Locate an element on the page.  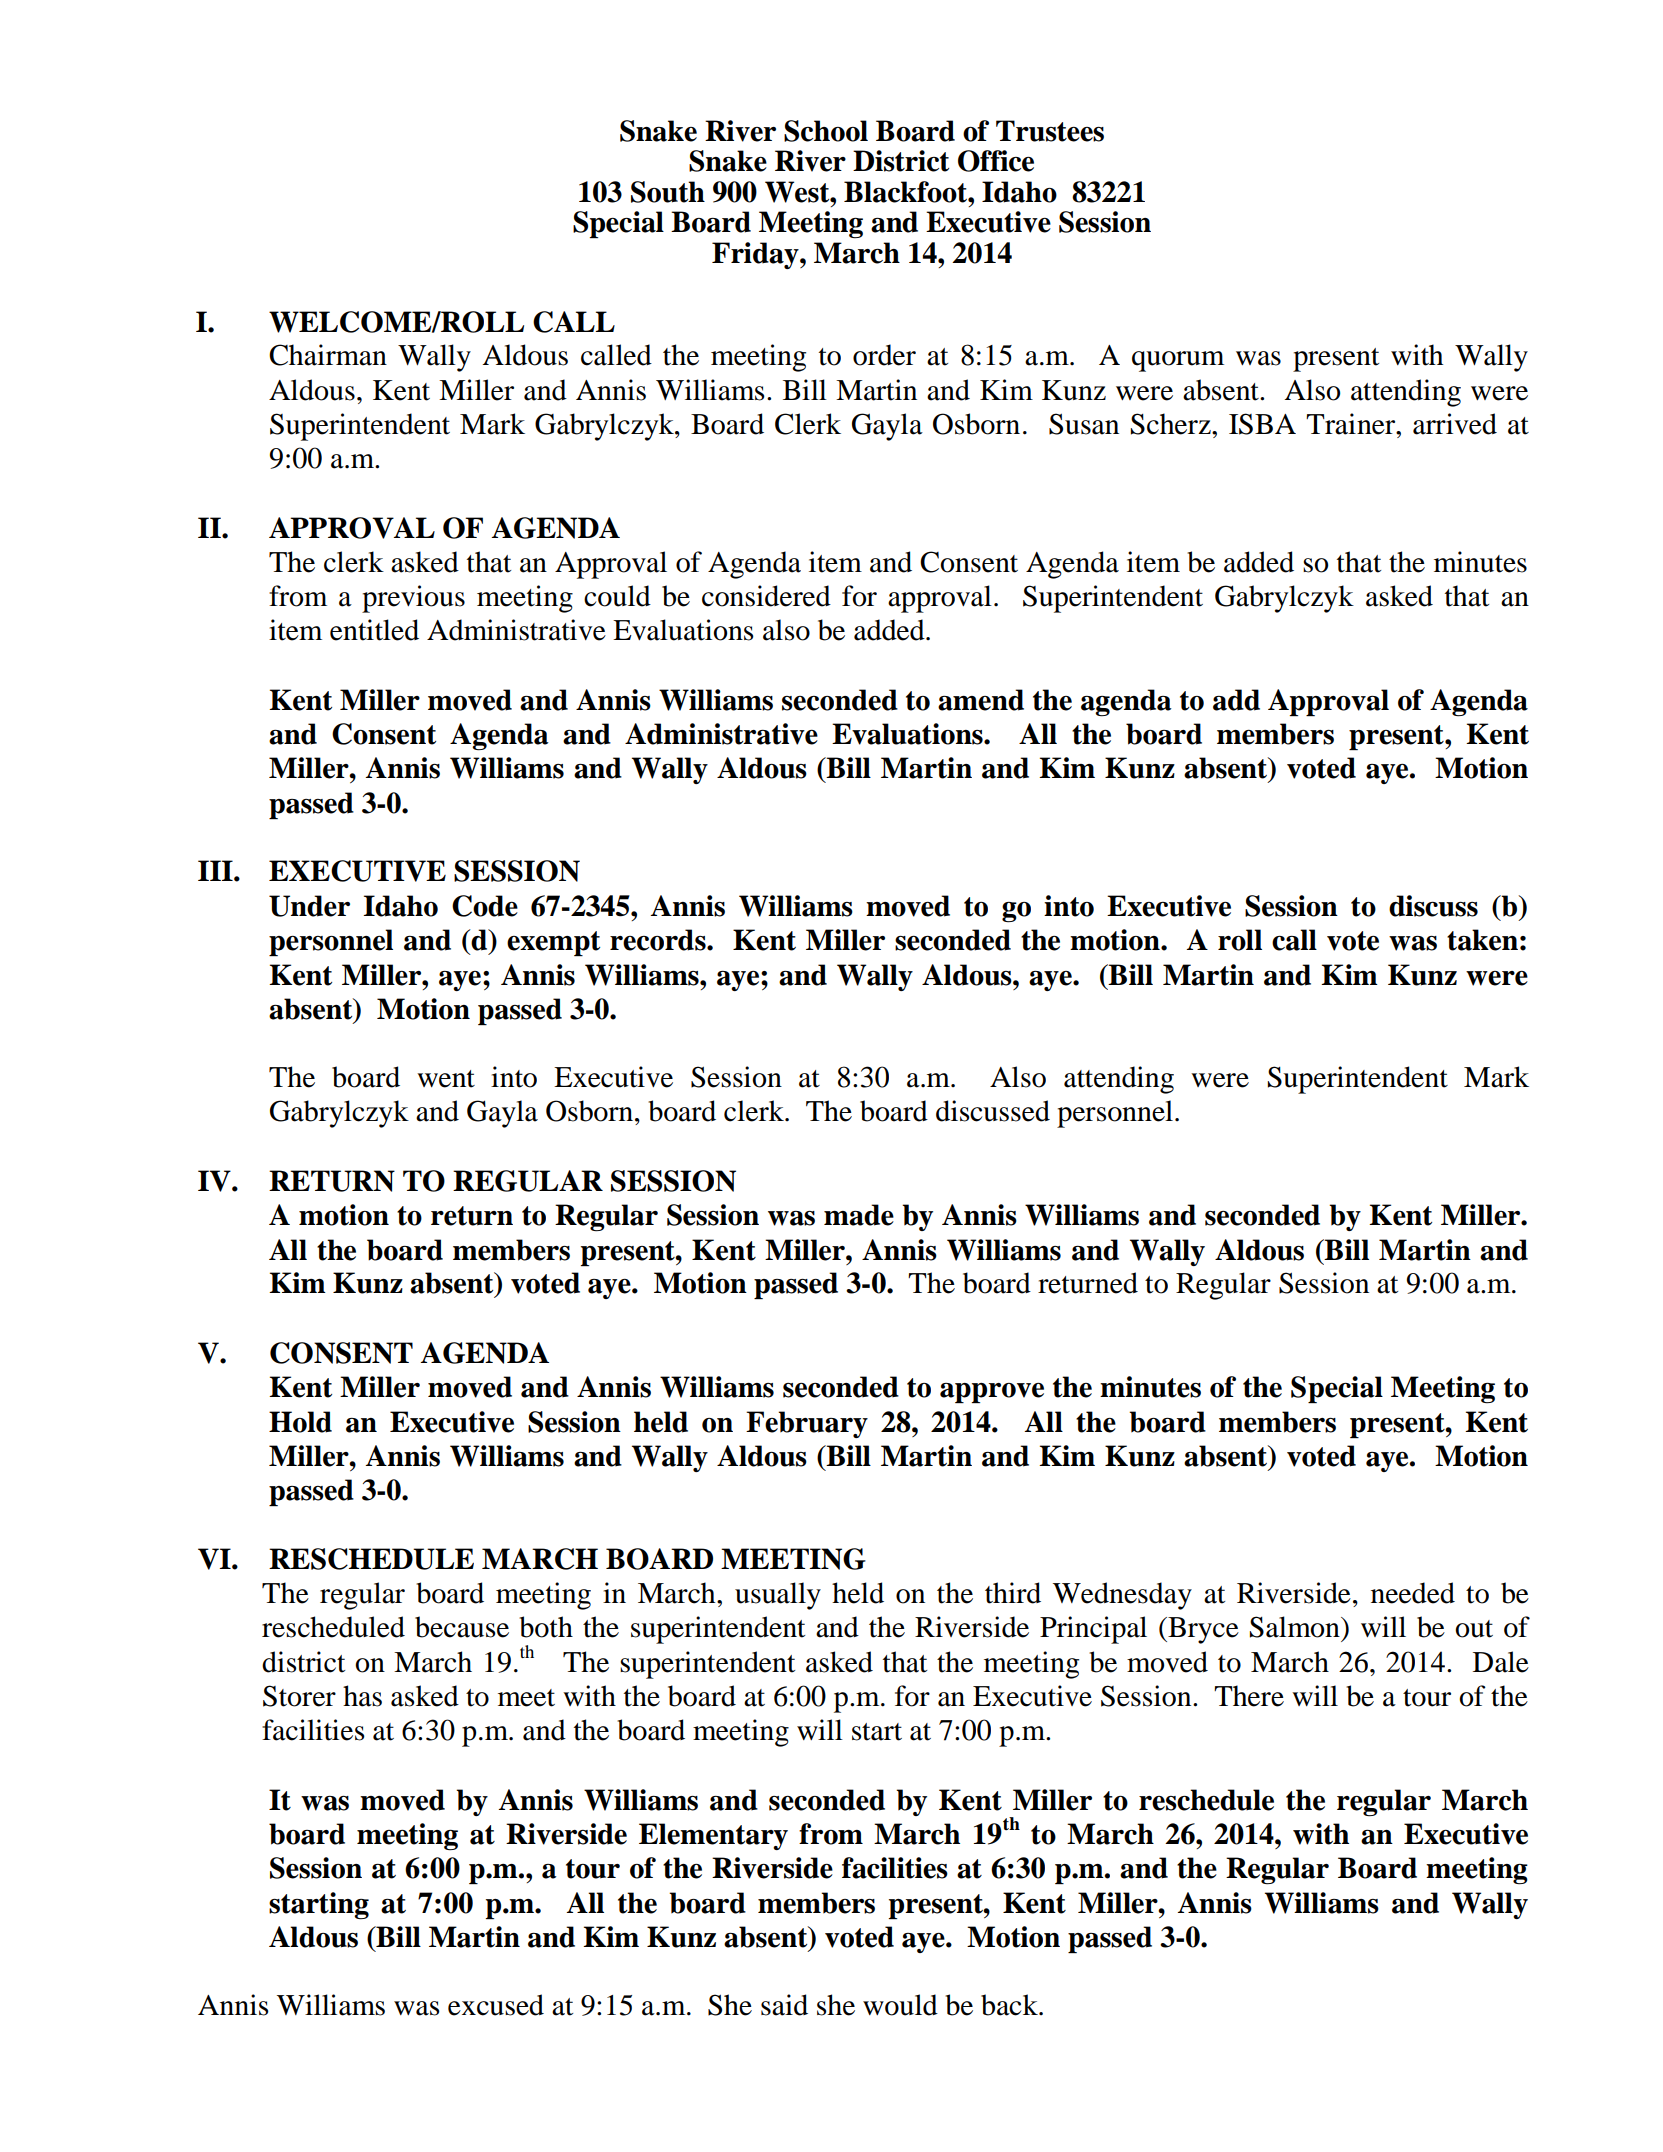
Hold is located at coordinates (300, 1422).
